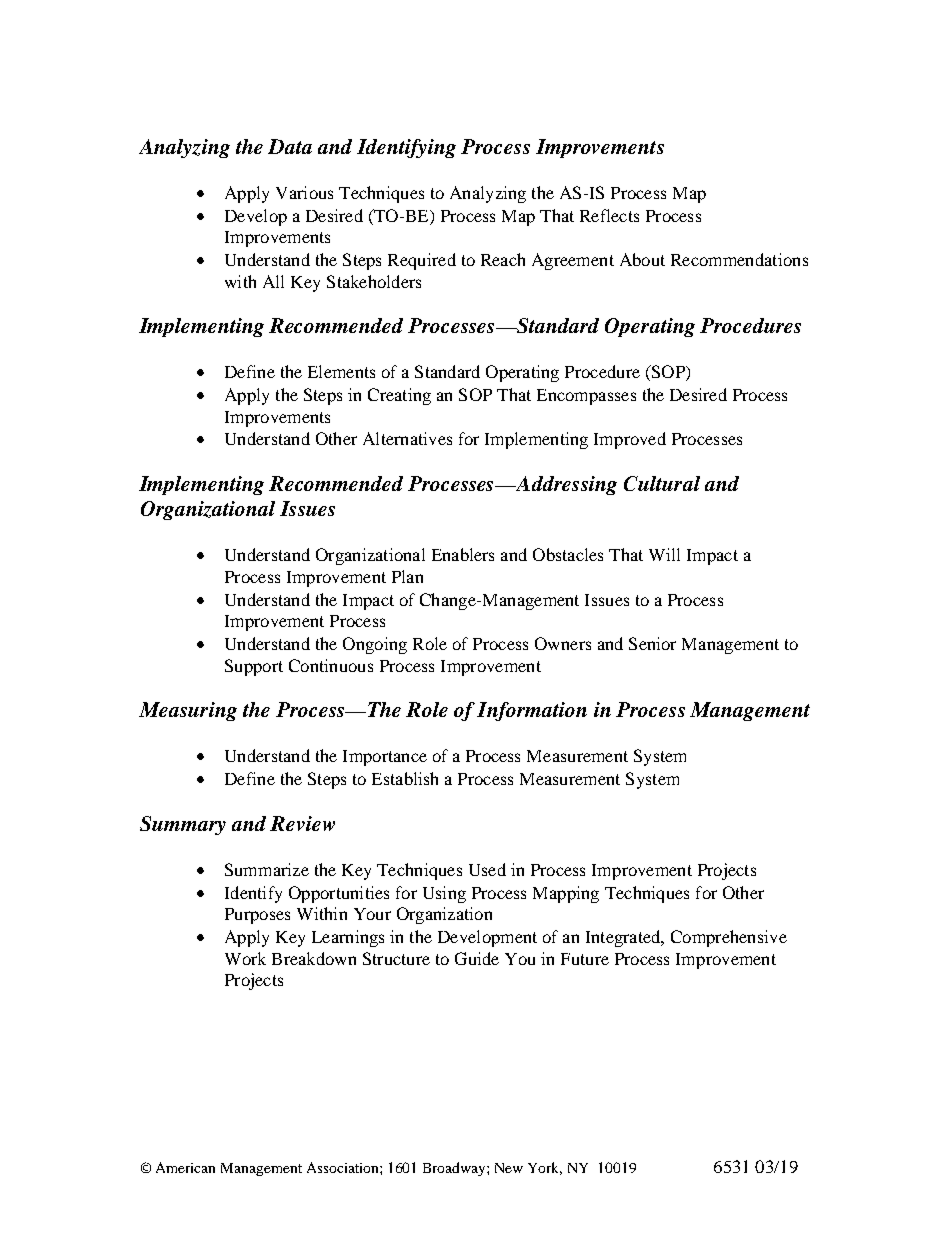  Describe the element at coordinates (188, 711) in the screenshot. I see `Measuring` at that location.
